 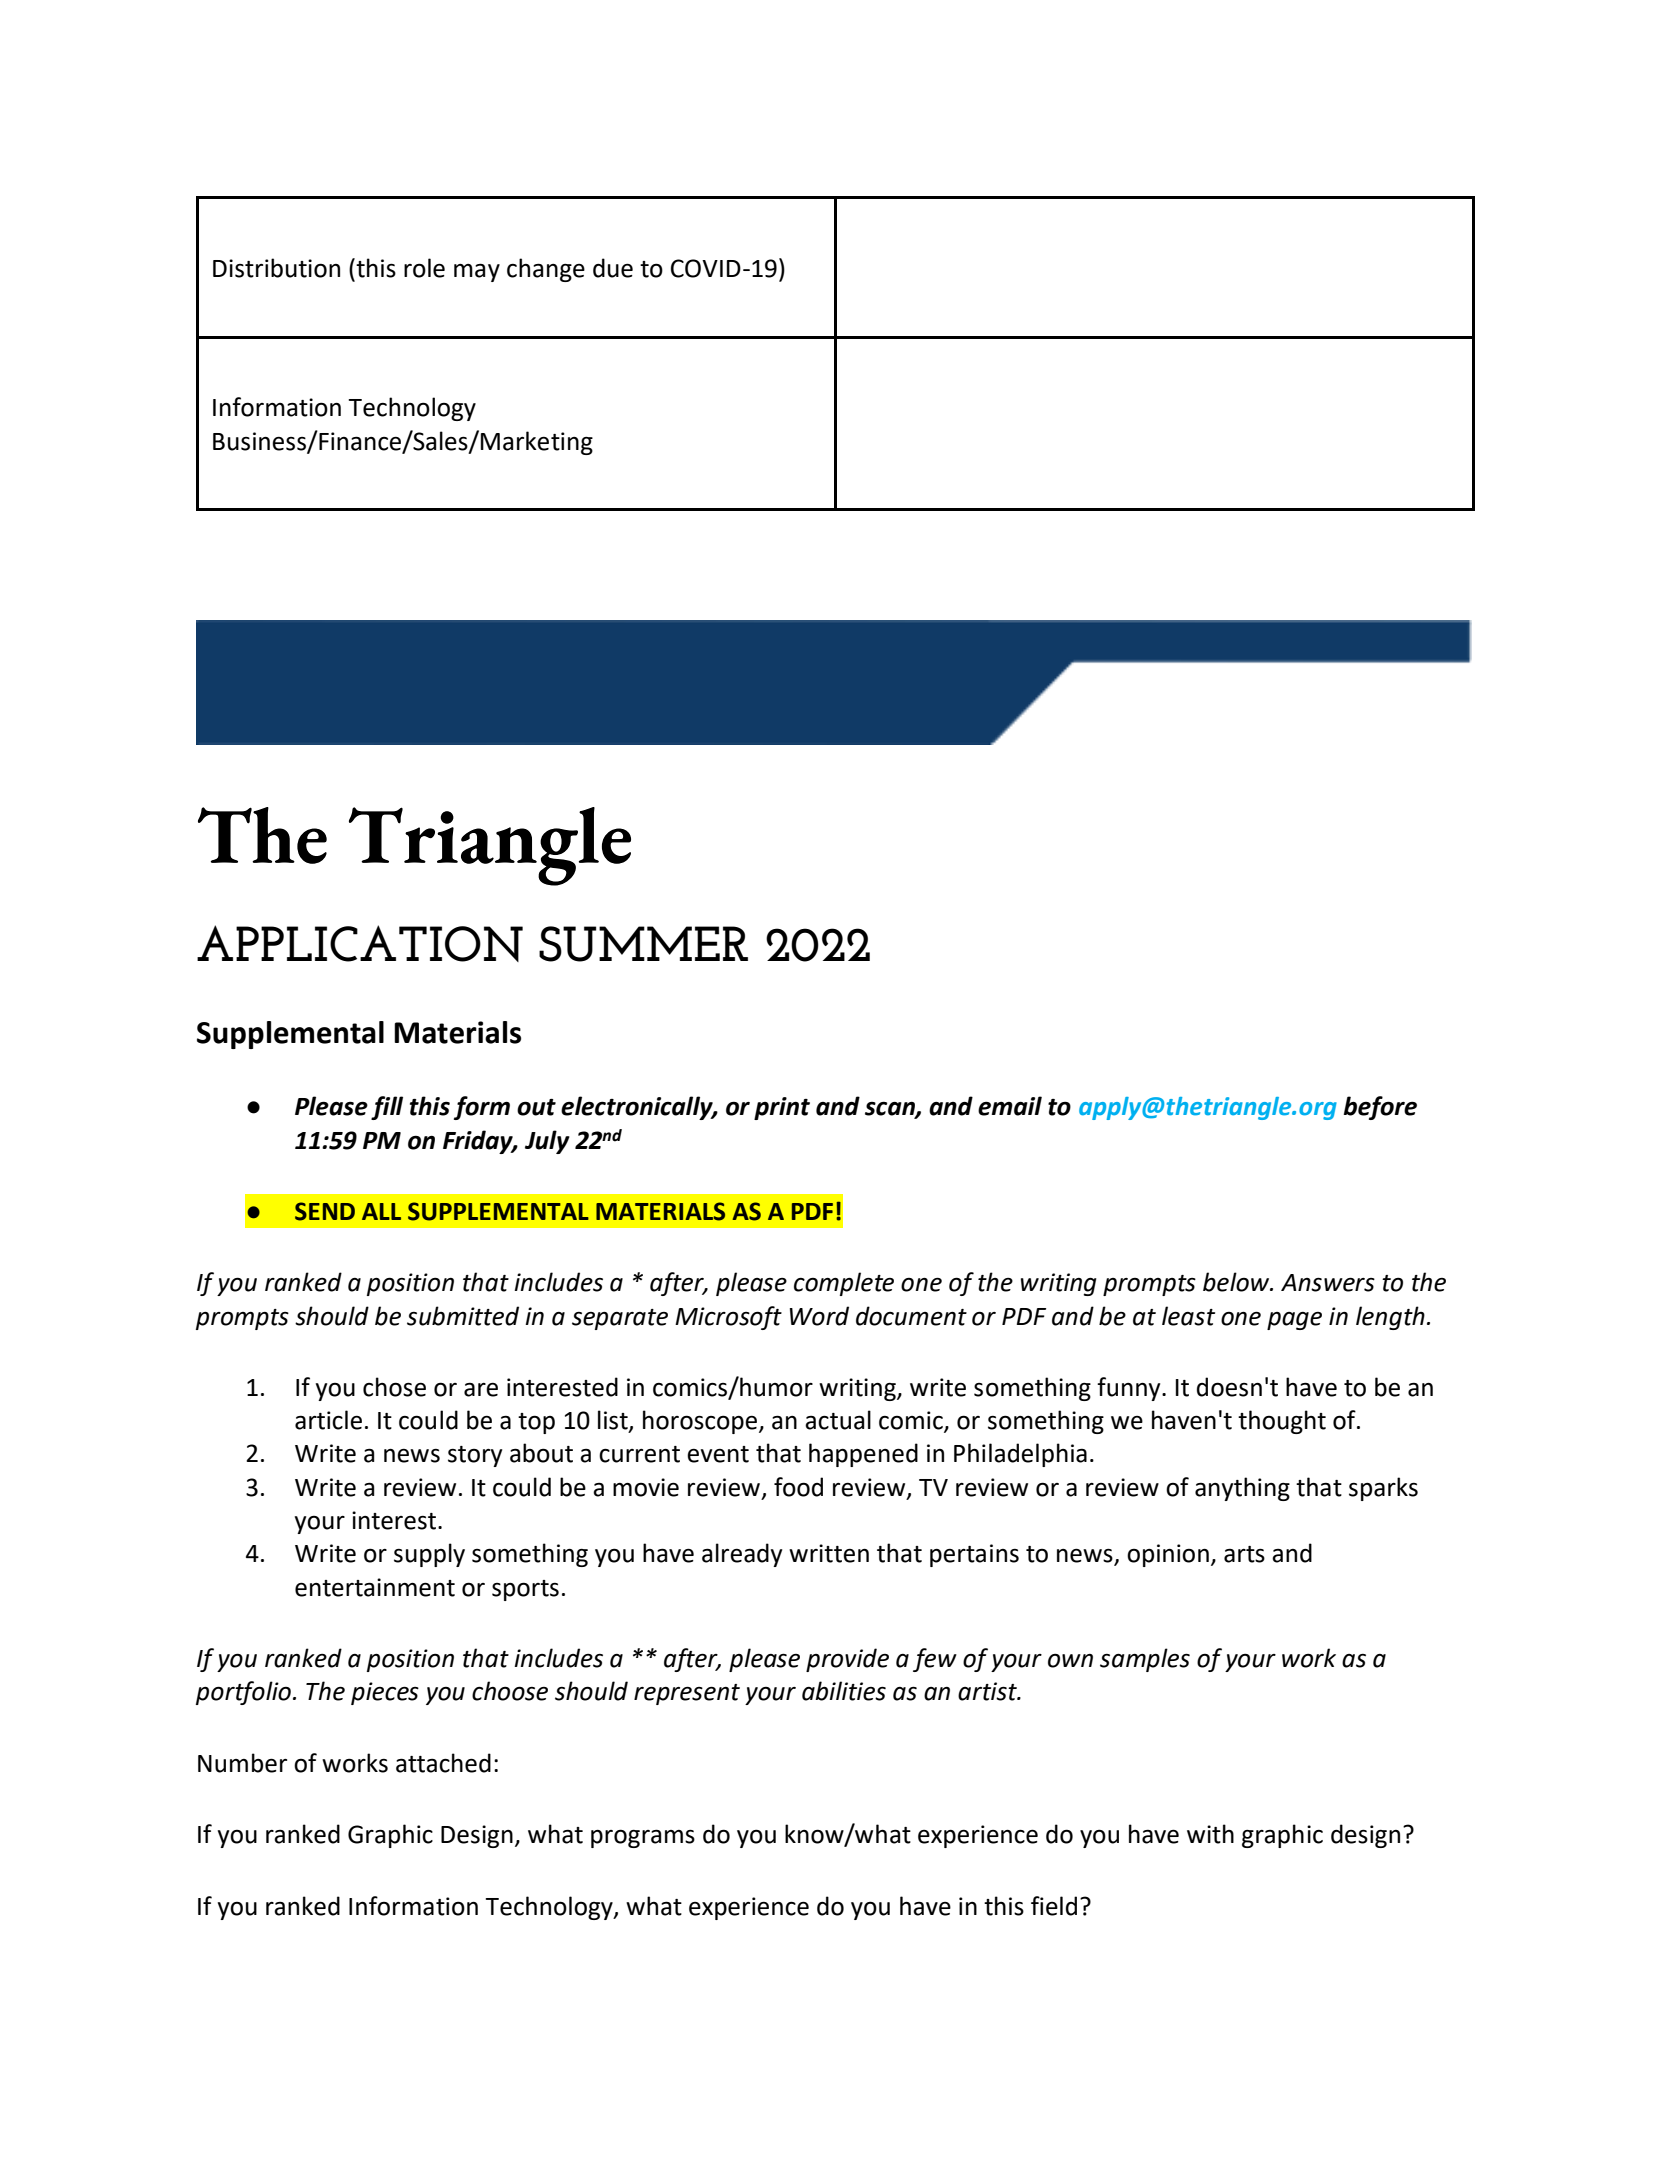 I want to click on APPLICATION, so click(x=360, y=943).
